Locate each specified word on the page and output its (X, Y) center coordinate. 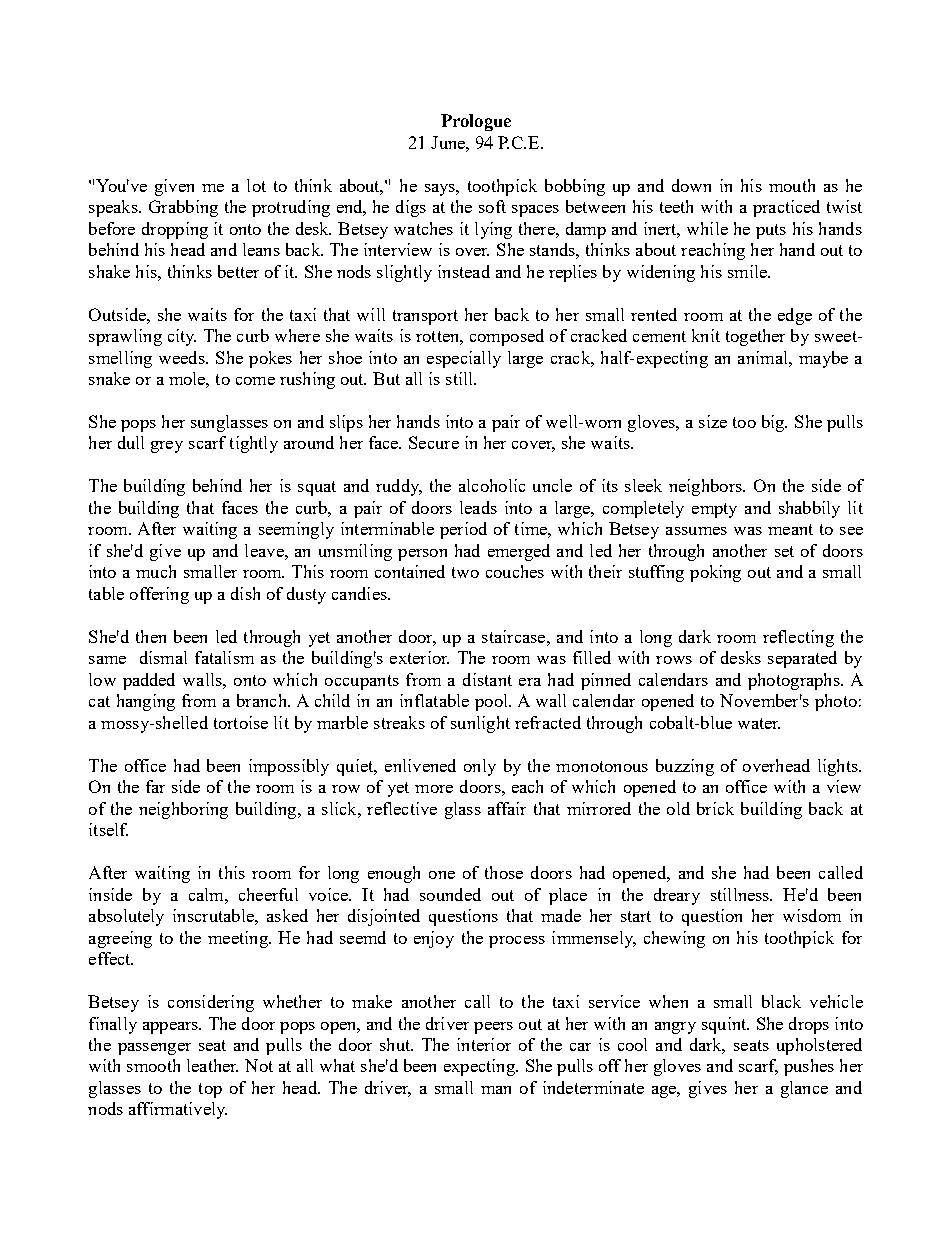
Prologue (476, 122)
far (155, 786)
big (774, 423)
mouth (792, 185)
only (480, 767)
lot (256, 185)
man (496, 1090)
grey (167, 447)
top (210, 1090)
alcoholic (492, 485)
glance (804, 1089)
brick (715, 808)
